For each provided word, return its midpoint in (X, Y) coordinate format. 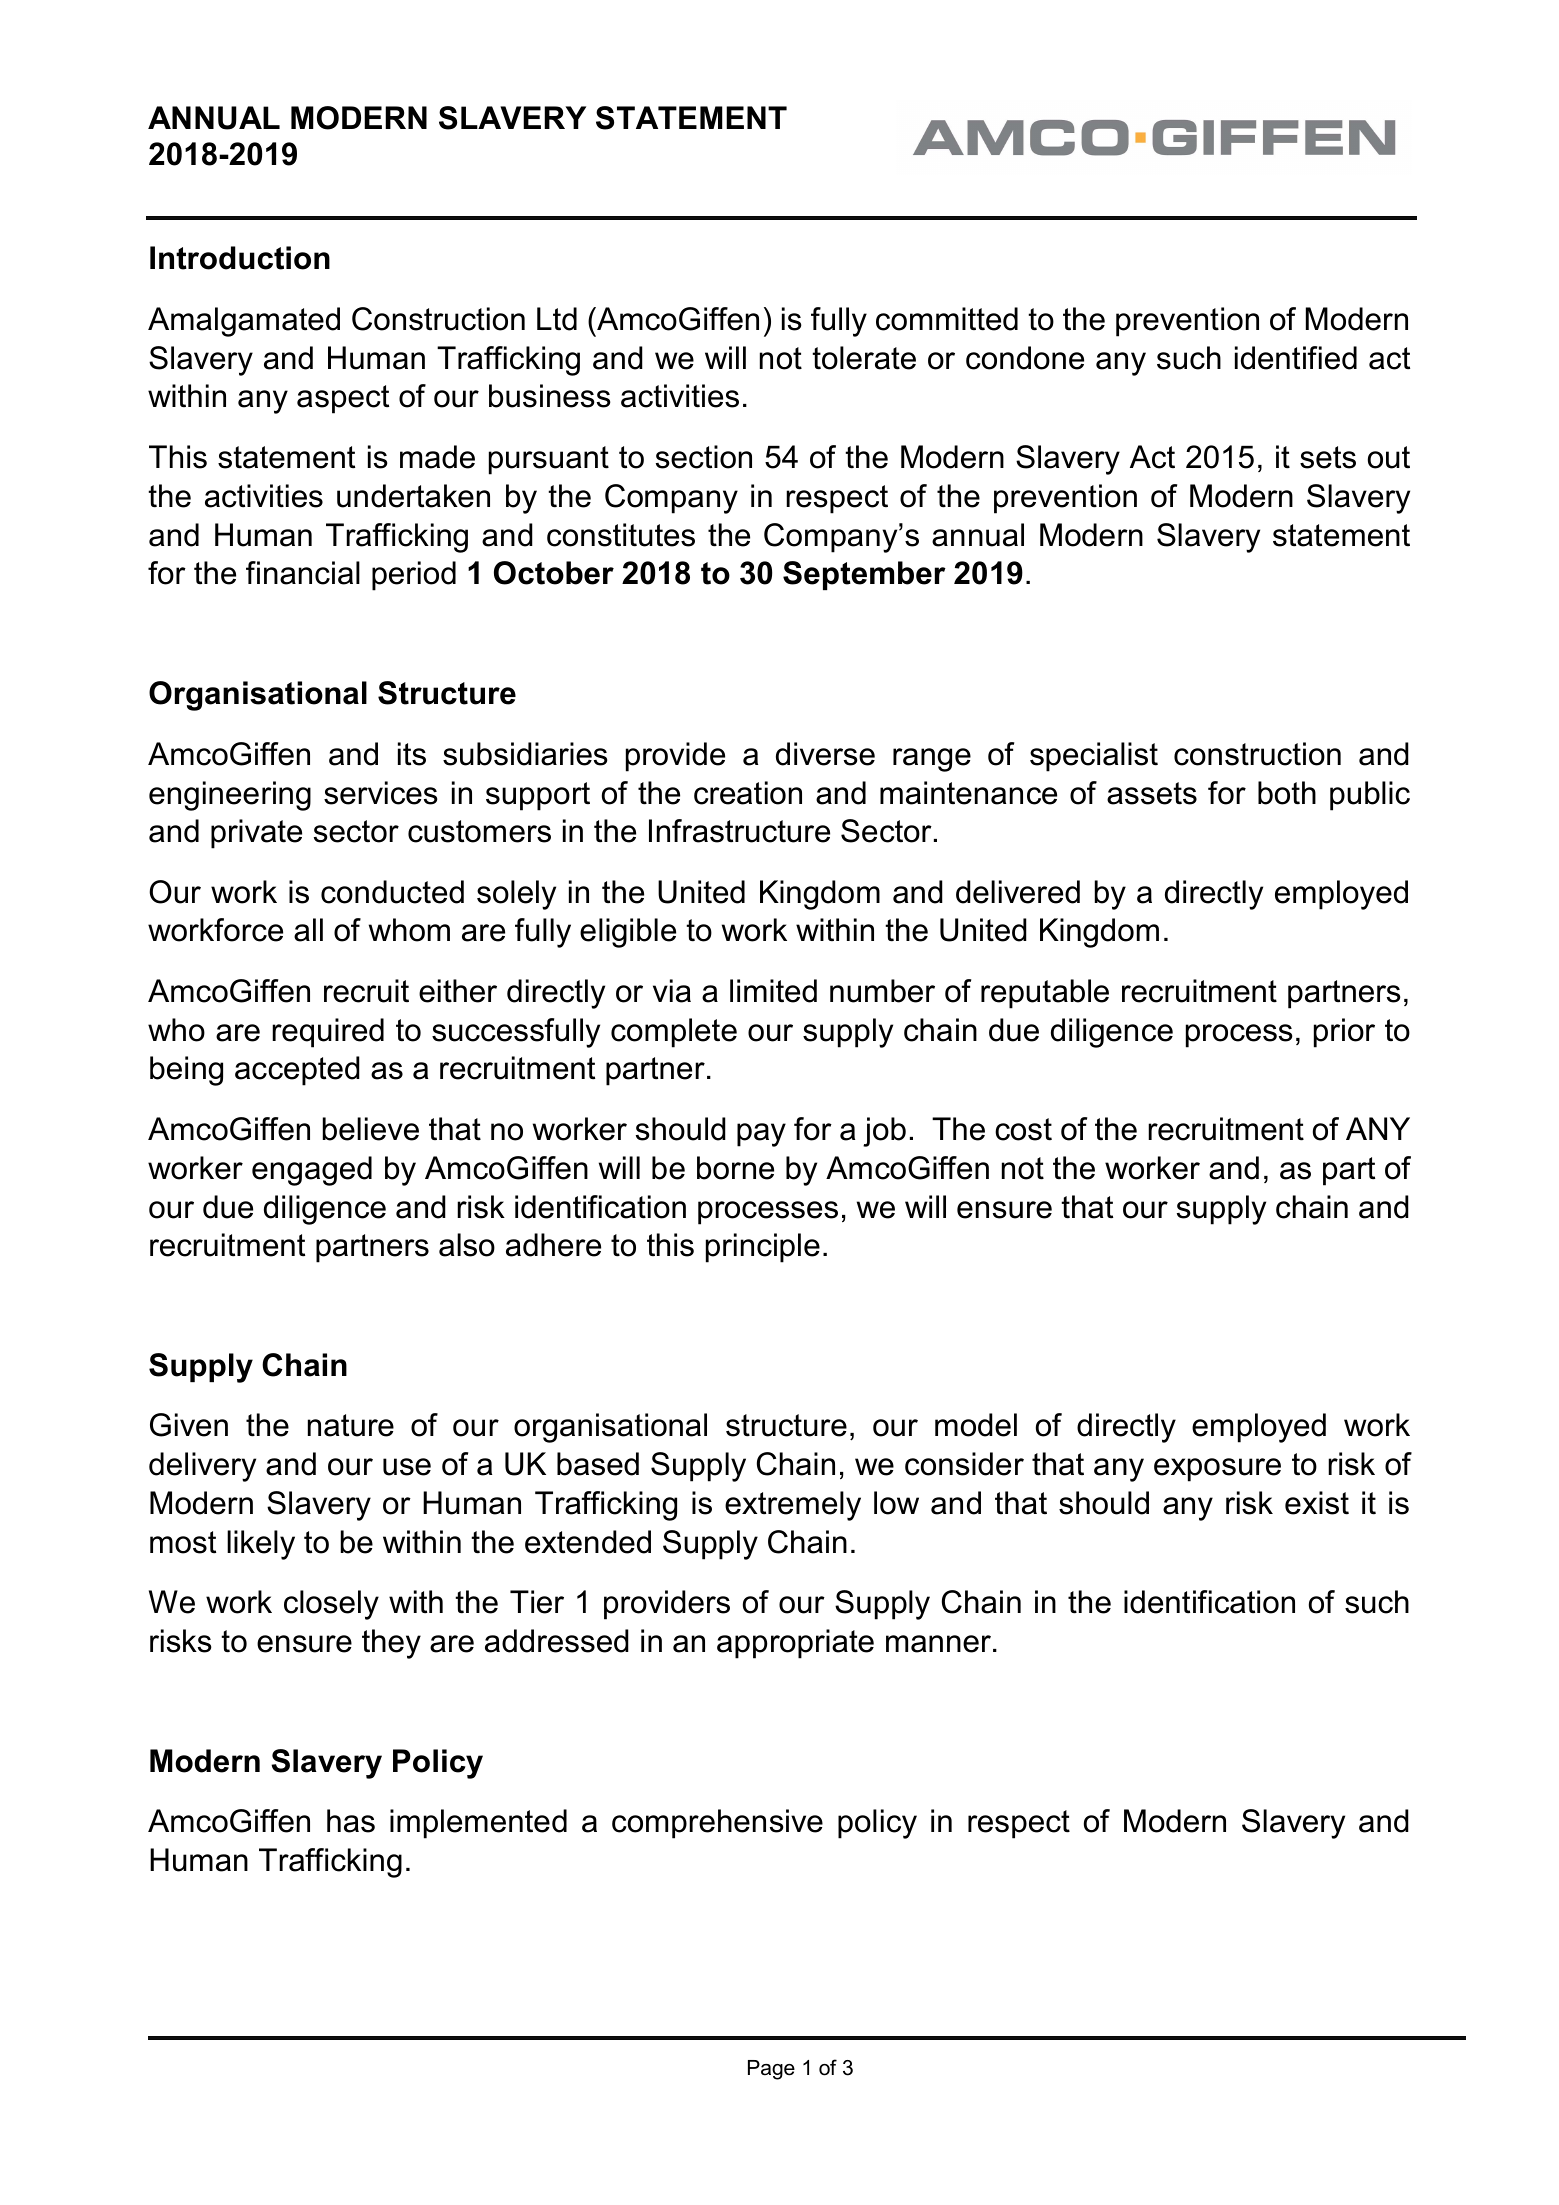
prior (1344, 1033)
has (351, 1821)
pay (761, 1135)
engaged (312, 1171)
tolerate (864, 358)
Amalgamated (244, 322)
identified (1296, 358)
